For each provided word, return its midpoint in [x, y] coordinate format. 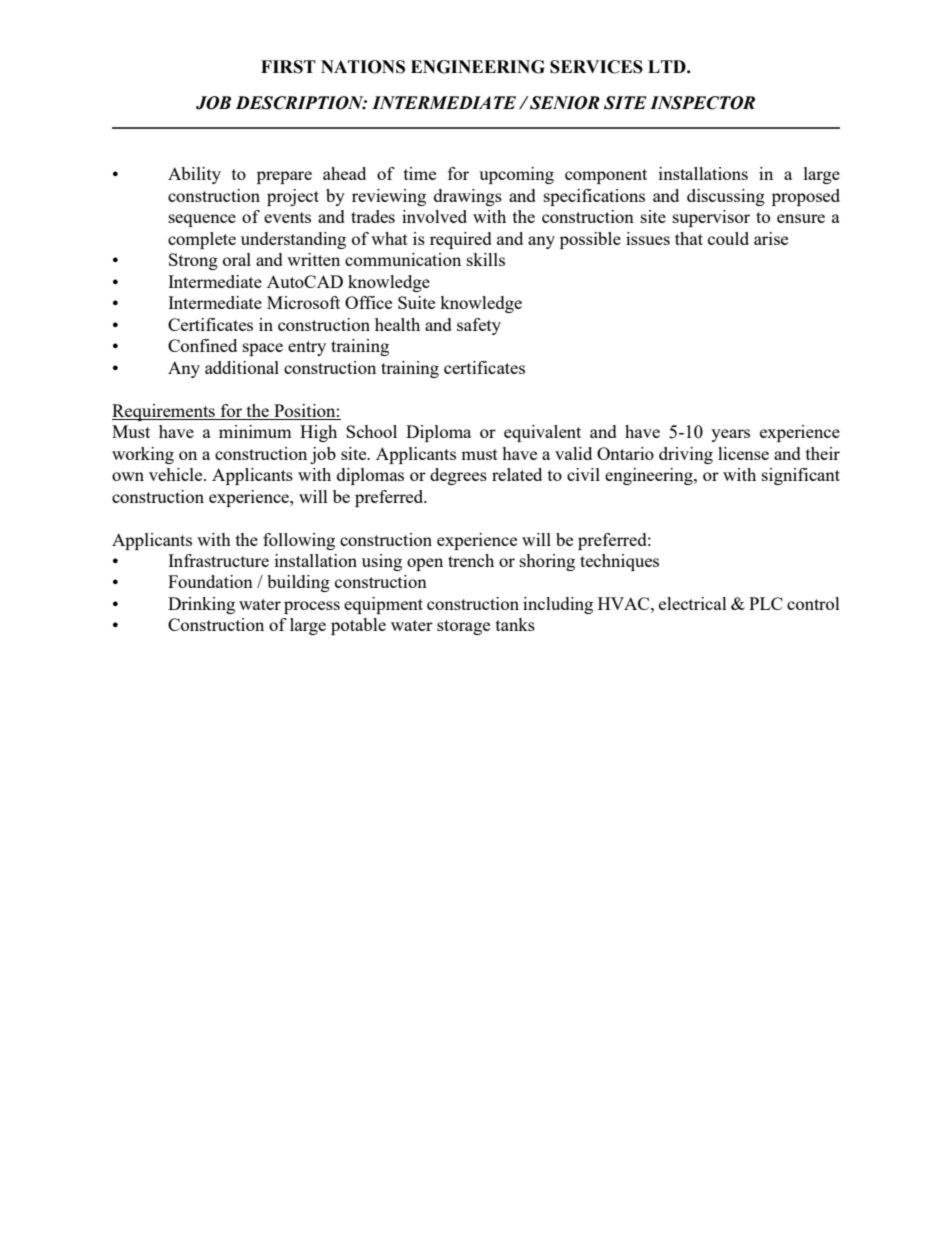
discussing [726, 197]
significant [801, 476]
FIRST [288, 67]
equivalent [542, 433]
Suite [416, 302]
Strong [193, 261]
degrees [458, 476]
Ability [194, 175]
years [730, 435]
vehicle [177, 474]
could [728, 238]
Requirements [164, 412]
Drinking [201, 605]
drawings [468, 197]
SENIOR [564, 103]
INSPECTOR [702, 103]
